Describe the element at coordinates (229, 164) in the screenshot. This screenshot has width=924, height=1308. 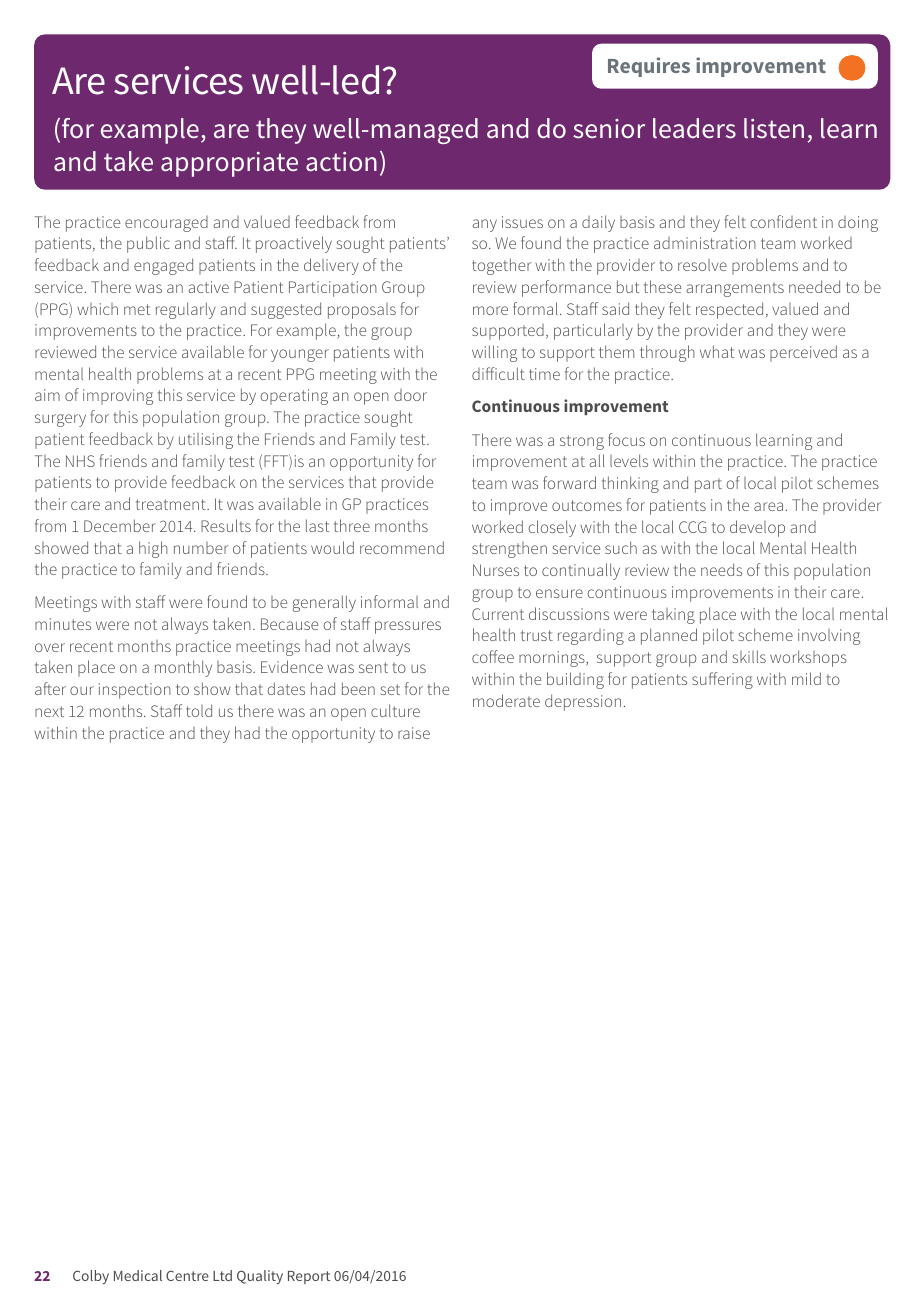
I see `appropriate` at that location.
